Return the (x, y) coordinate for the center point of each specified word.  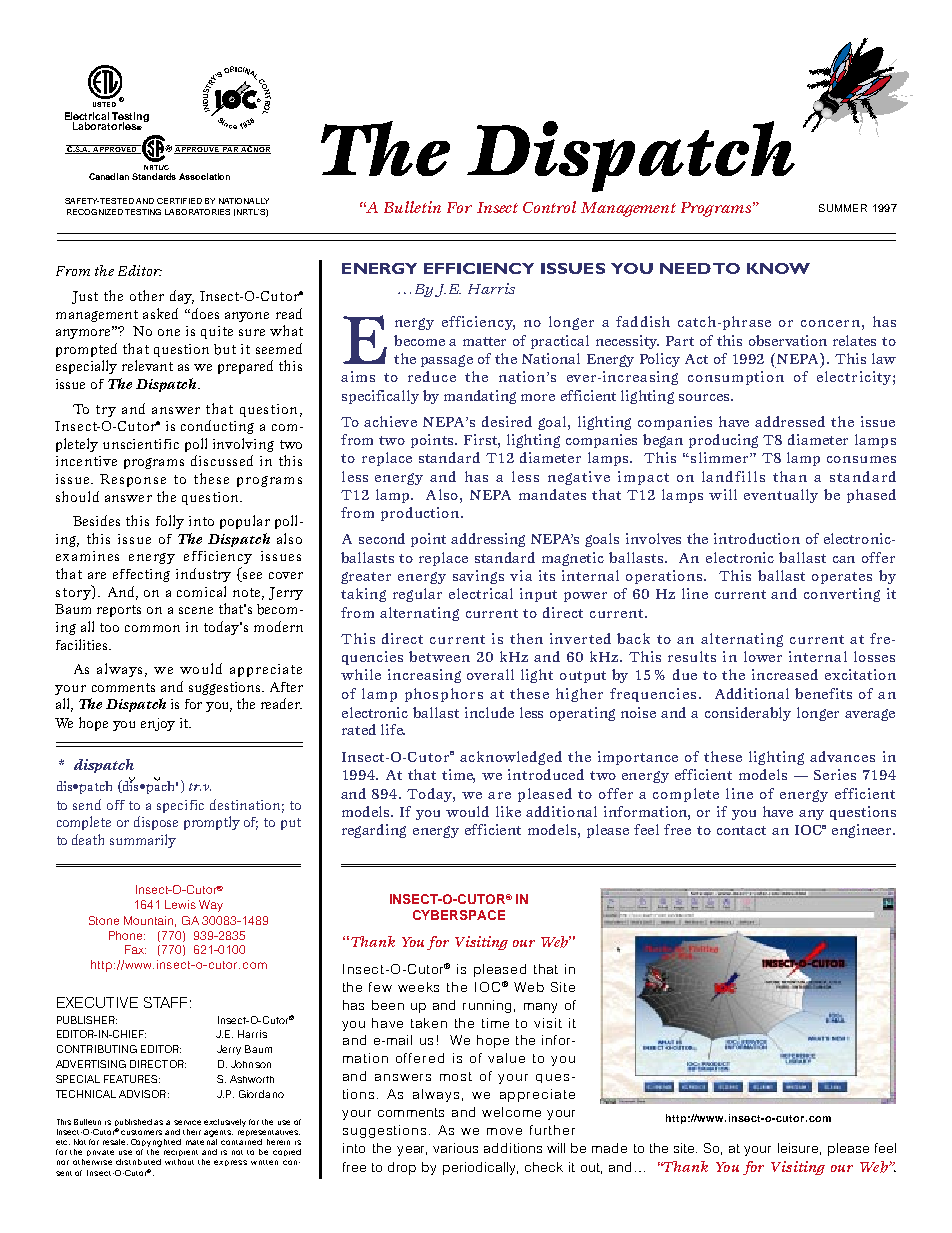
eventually (781, 496)
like (508, 811)
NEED (685, 268)
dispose (156, 823)
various (455, 1148)
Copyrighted (156, 1143)
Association (204, 176)
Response (133, 480)
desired (507, 421)
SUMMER (843, 208)
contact (741, 830)
